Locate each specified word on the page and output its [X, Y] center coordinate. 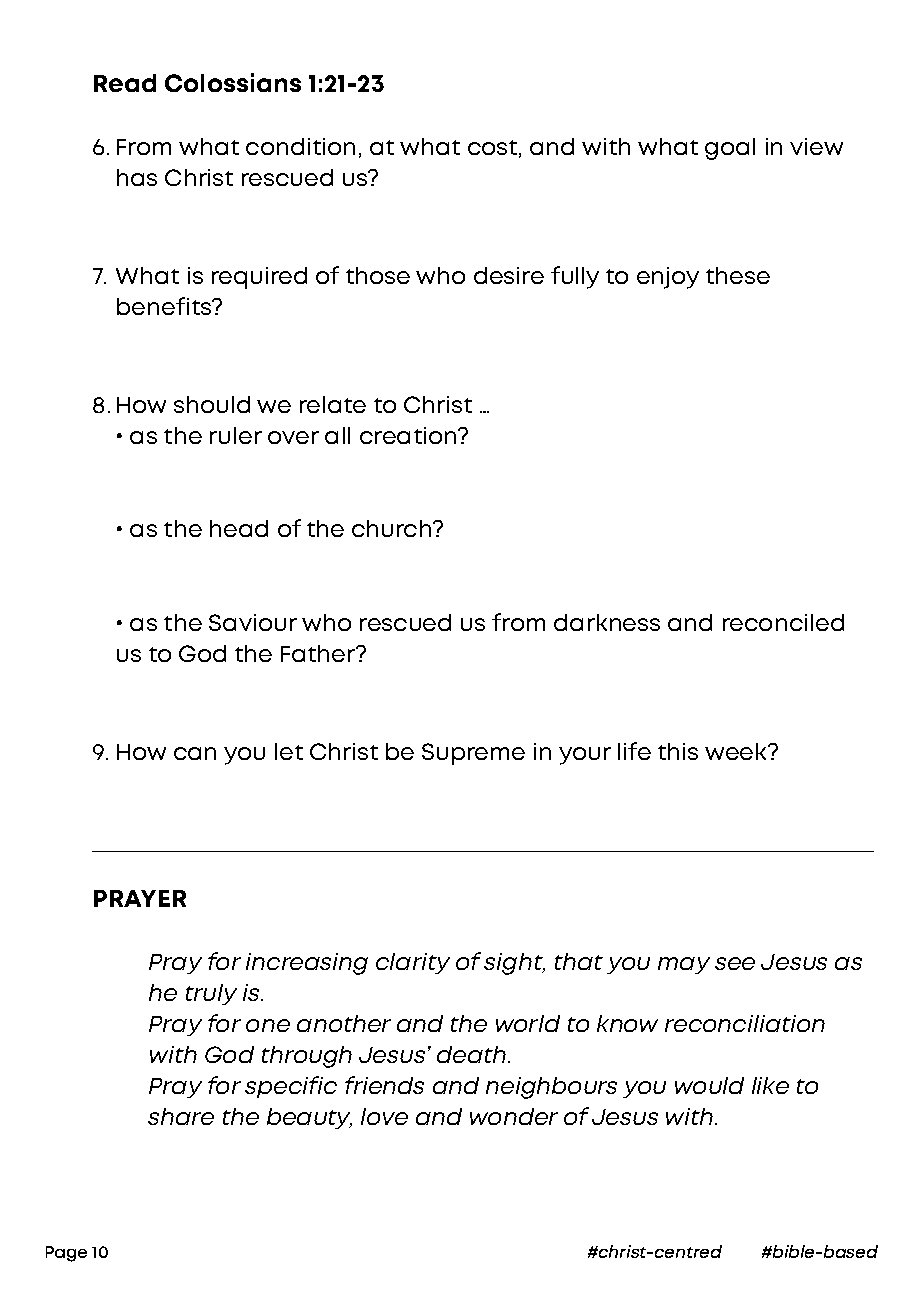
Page [66, 1254]
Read [125, 83]
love [384, 1116]
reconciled [783, 622]
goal [730, 149]
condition [300, 146]
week [737, 751]
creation [409, 435]
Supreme [473, 754]
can [195, 753]
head [239, 528]
